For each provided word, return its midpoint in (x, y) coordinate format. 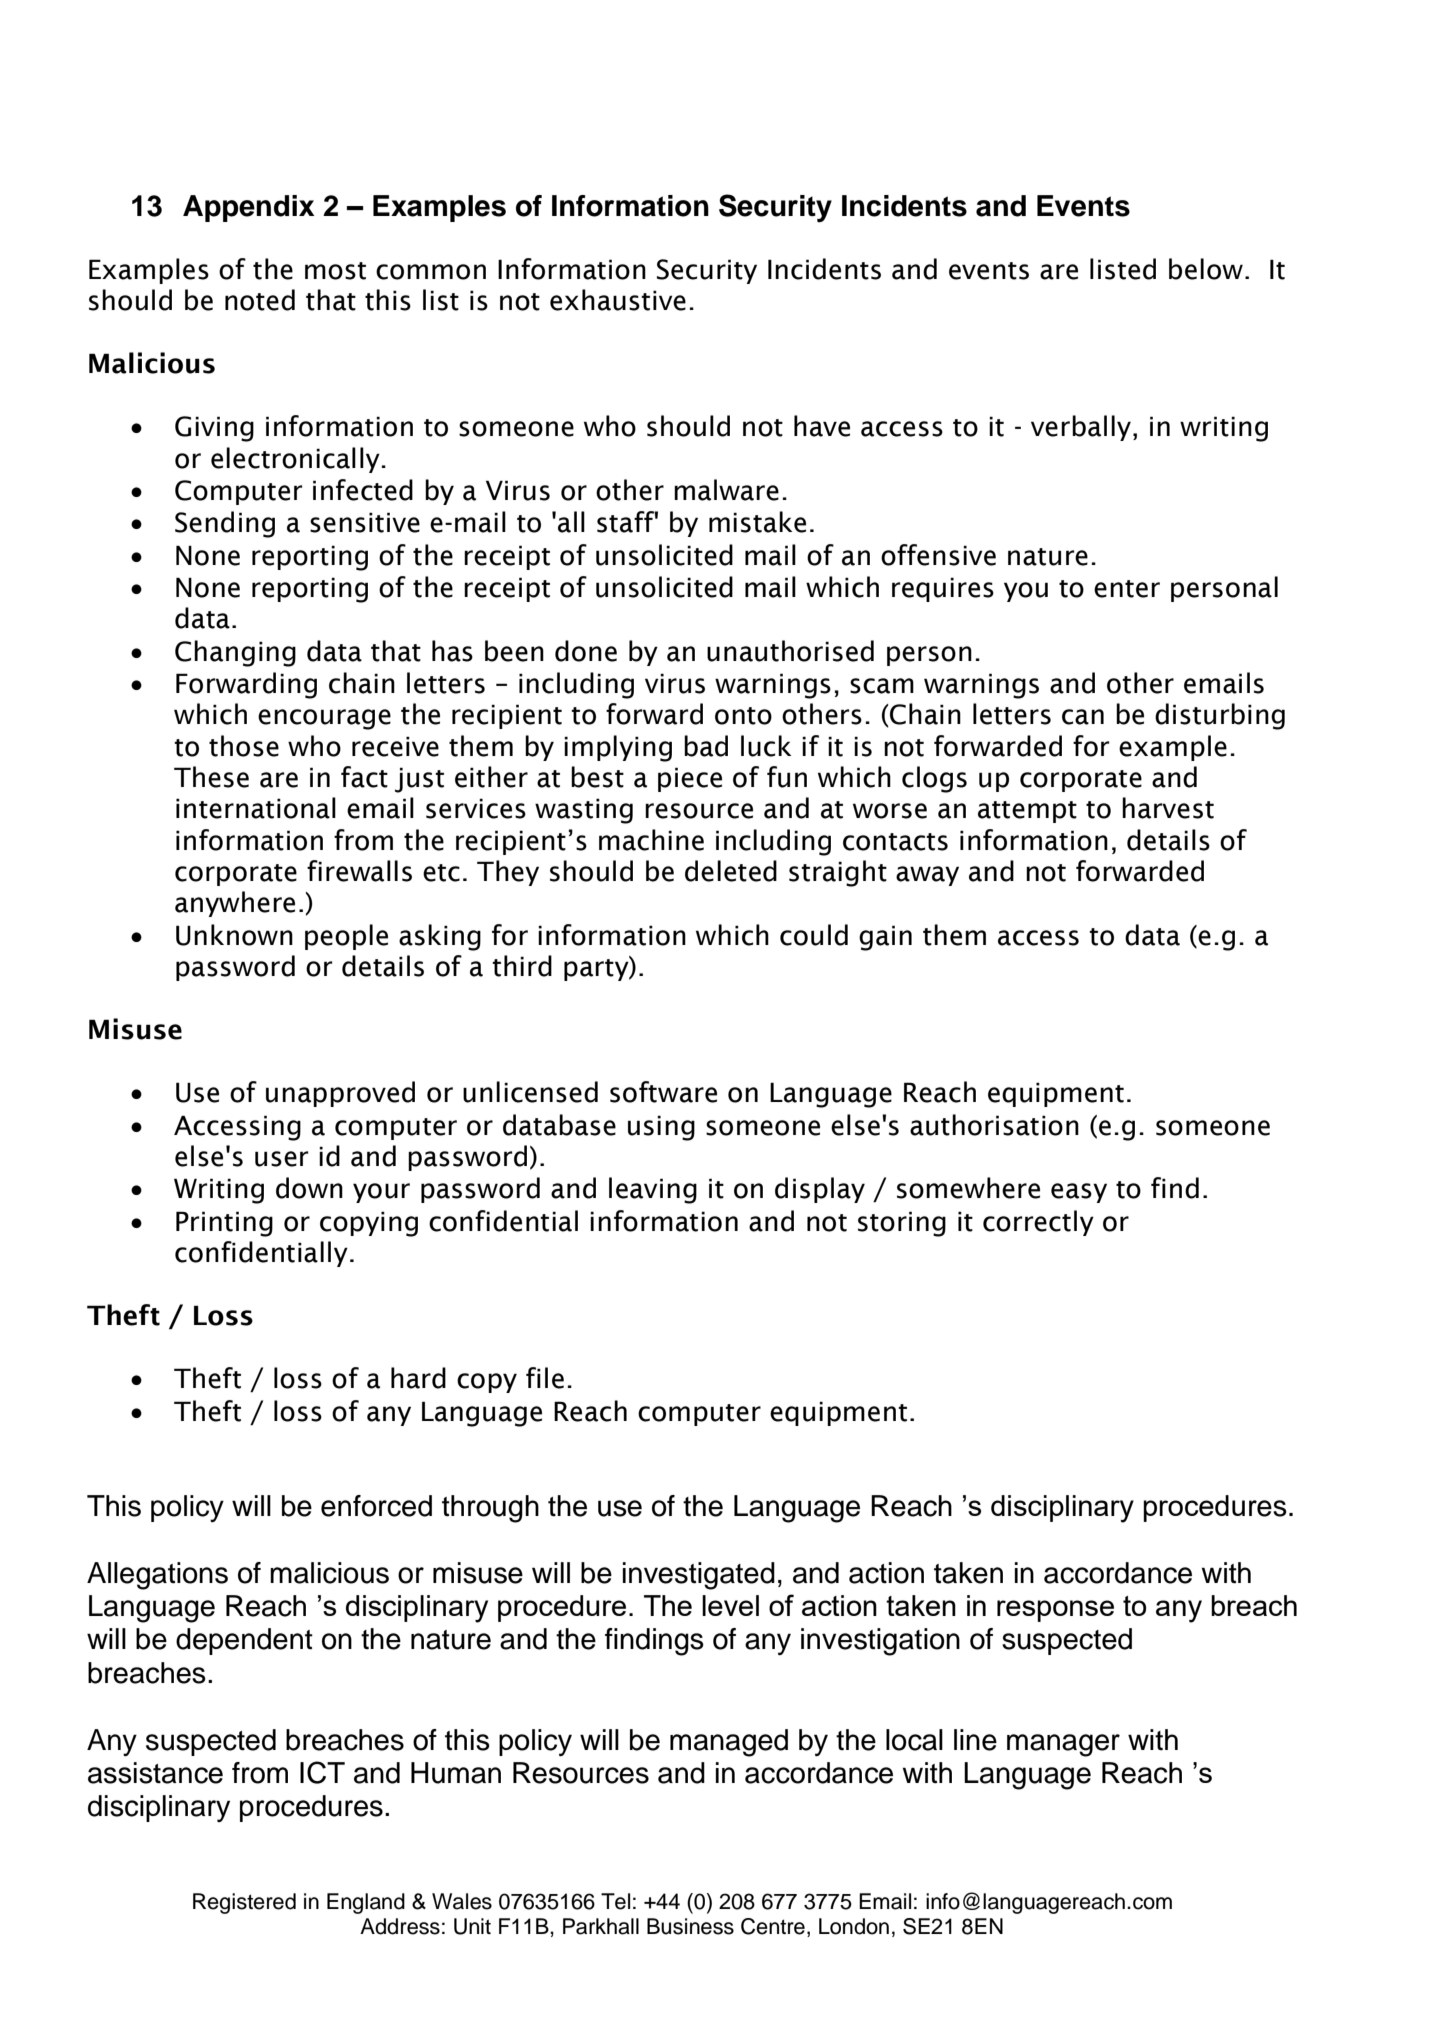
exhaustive (618, 300)
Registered (244, 1903)
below (1206, 269)
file (545, 1378)
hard (418, 1378)
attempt (1027, 812)
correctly (1038, 1223)
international (256, 808)
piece (690, 779)
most (335, 271)
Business (690, 1926)
